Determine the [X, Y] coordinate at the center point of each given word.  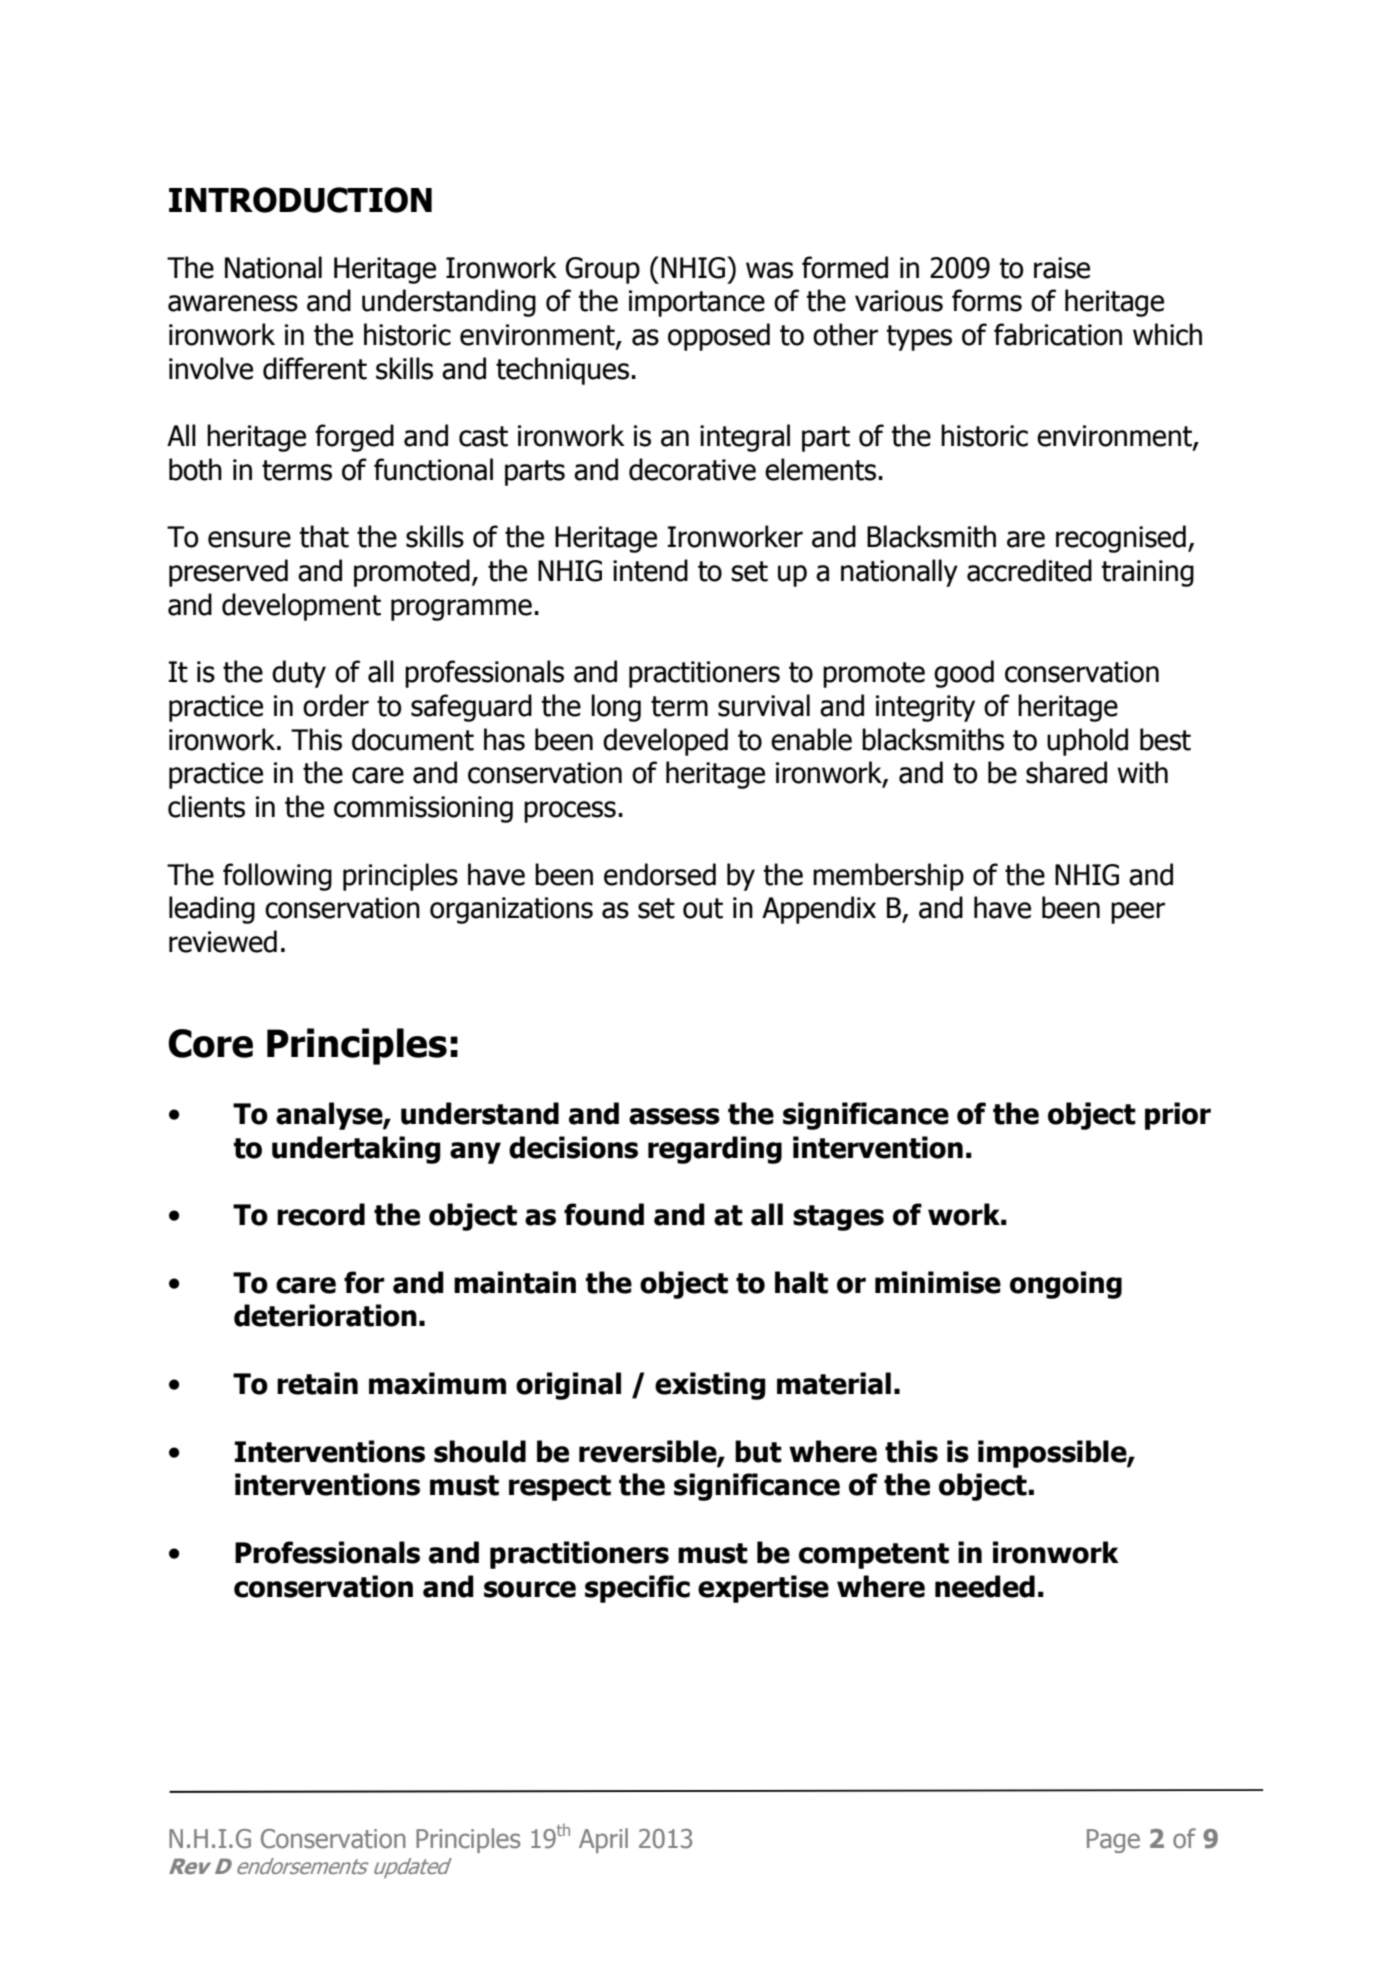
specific [637, 1589]
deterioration [325, 1315]
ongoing [1066, 1285]
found [604, 1214]
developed [665, 742]
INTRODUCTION [300, 200]
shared [1066, 772]
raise [1062, 268]
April [603, 1840]
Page [1113, 1841]
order [336, 705]
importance [697, 303]
